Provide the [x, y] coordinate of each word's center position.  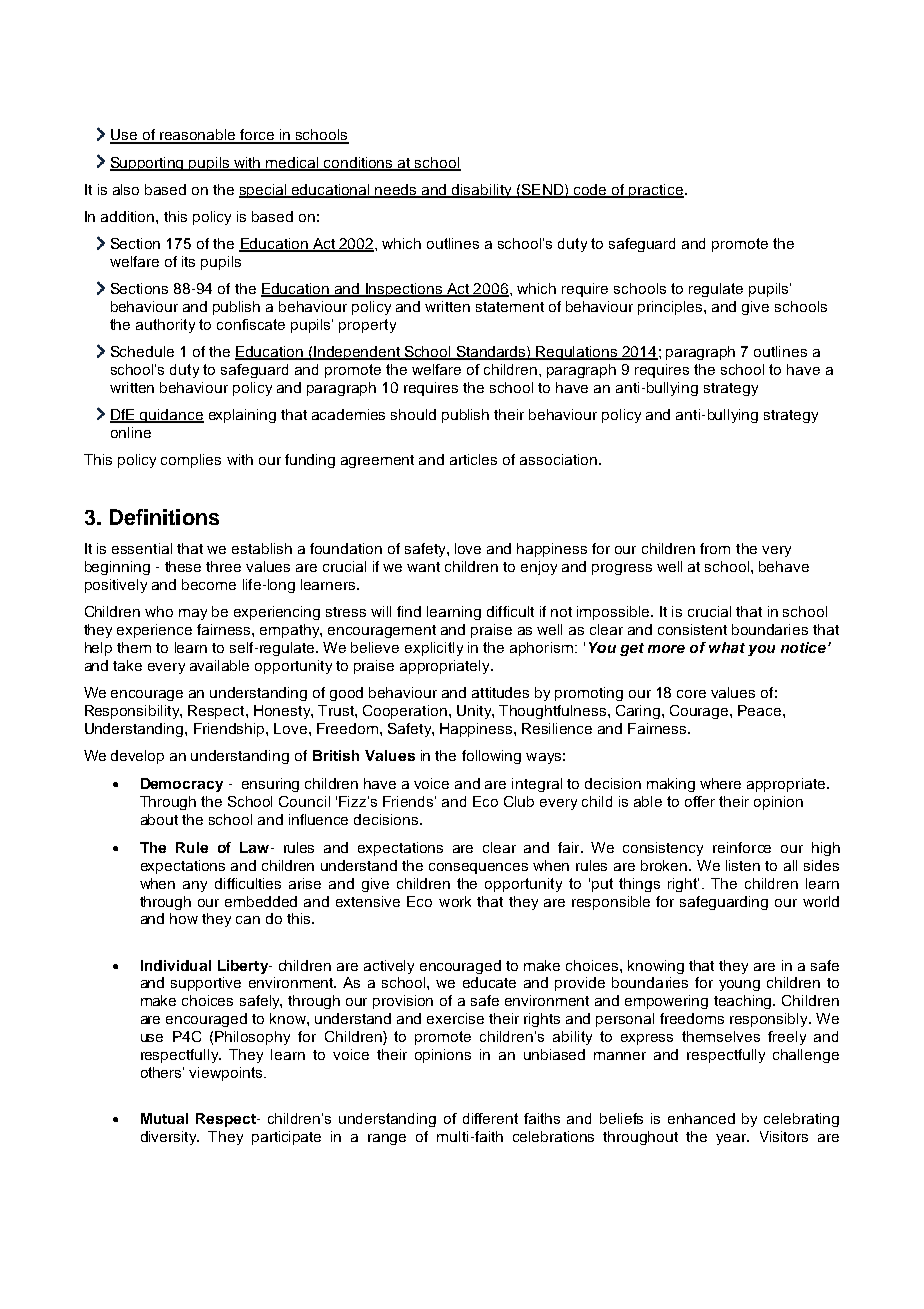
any [195, 886]
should [413, 414]
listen [743, 865]
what [727, 647]
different [490, 1118]
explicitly [434, 649]
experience [154, 631]
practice [655, 191]
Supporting [148, 164]
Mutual [164, 1118]
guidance [171, 416]
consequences [478, 868]
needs [396, 190]
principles [671, 308]
